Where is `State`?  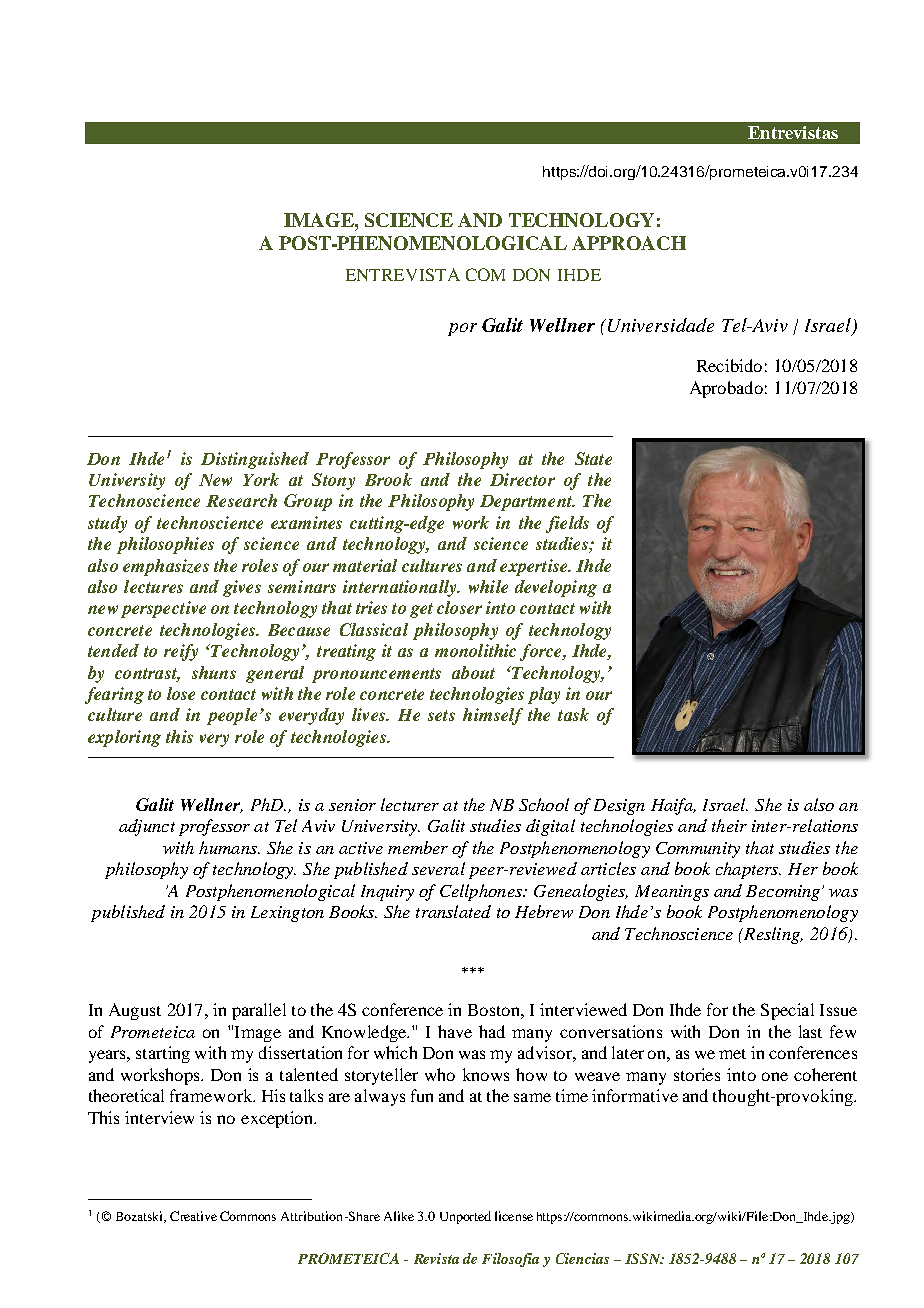 State is located at coordinates (593, 458).
